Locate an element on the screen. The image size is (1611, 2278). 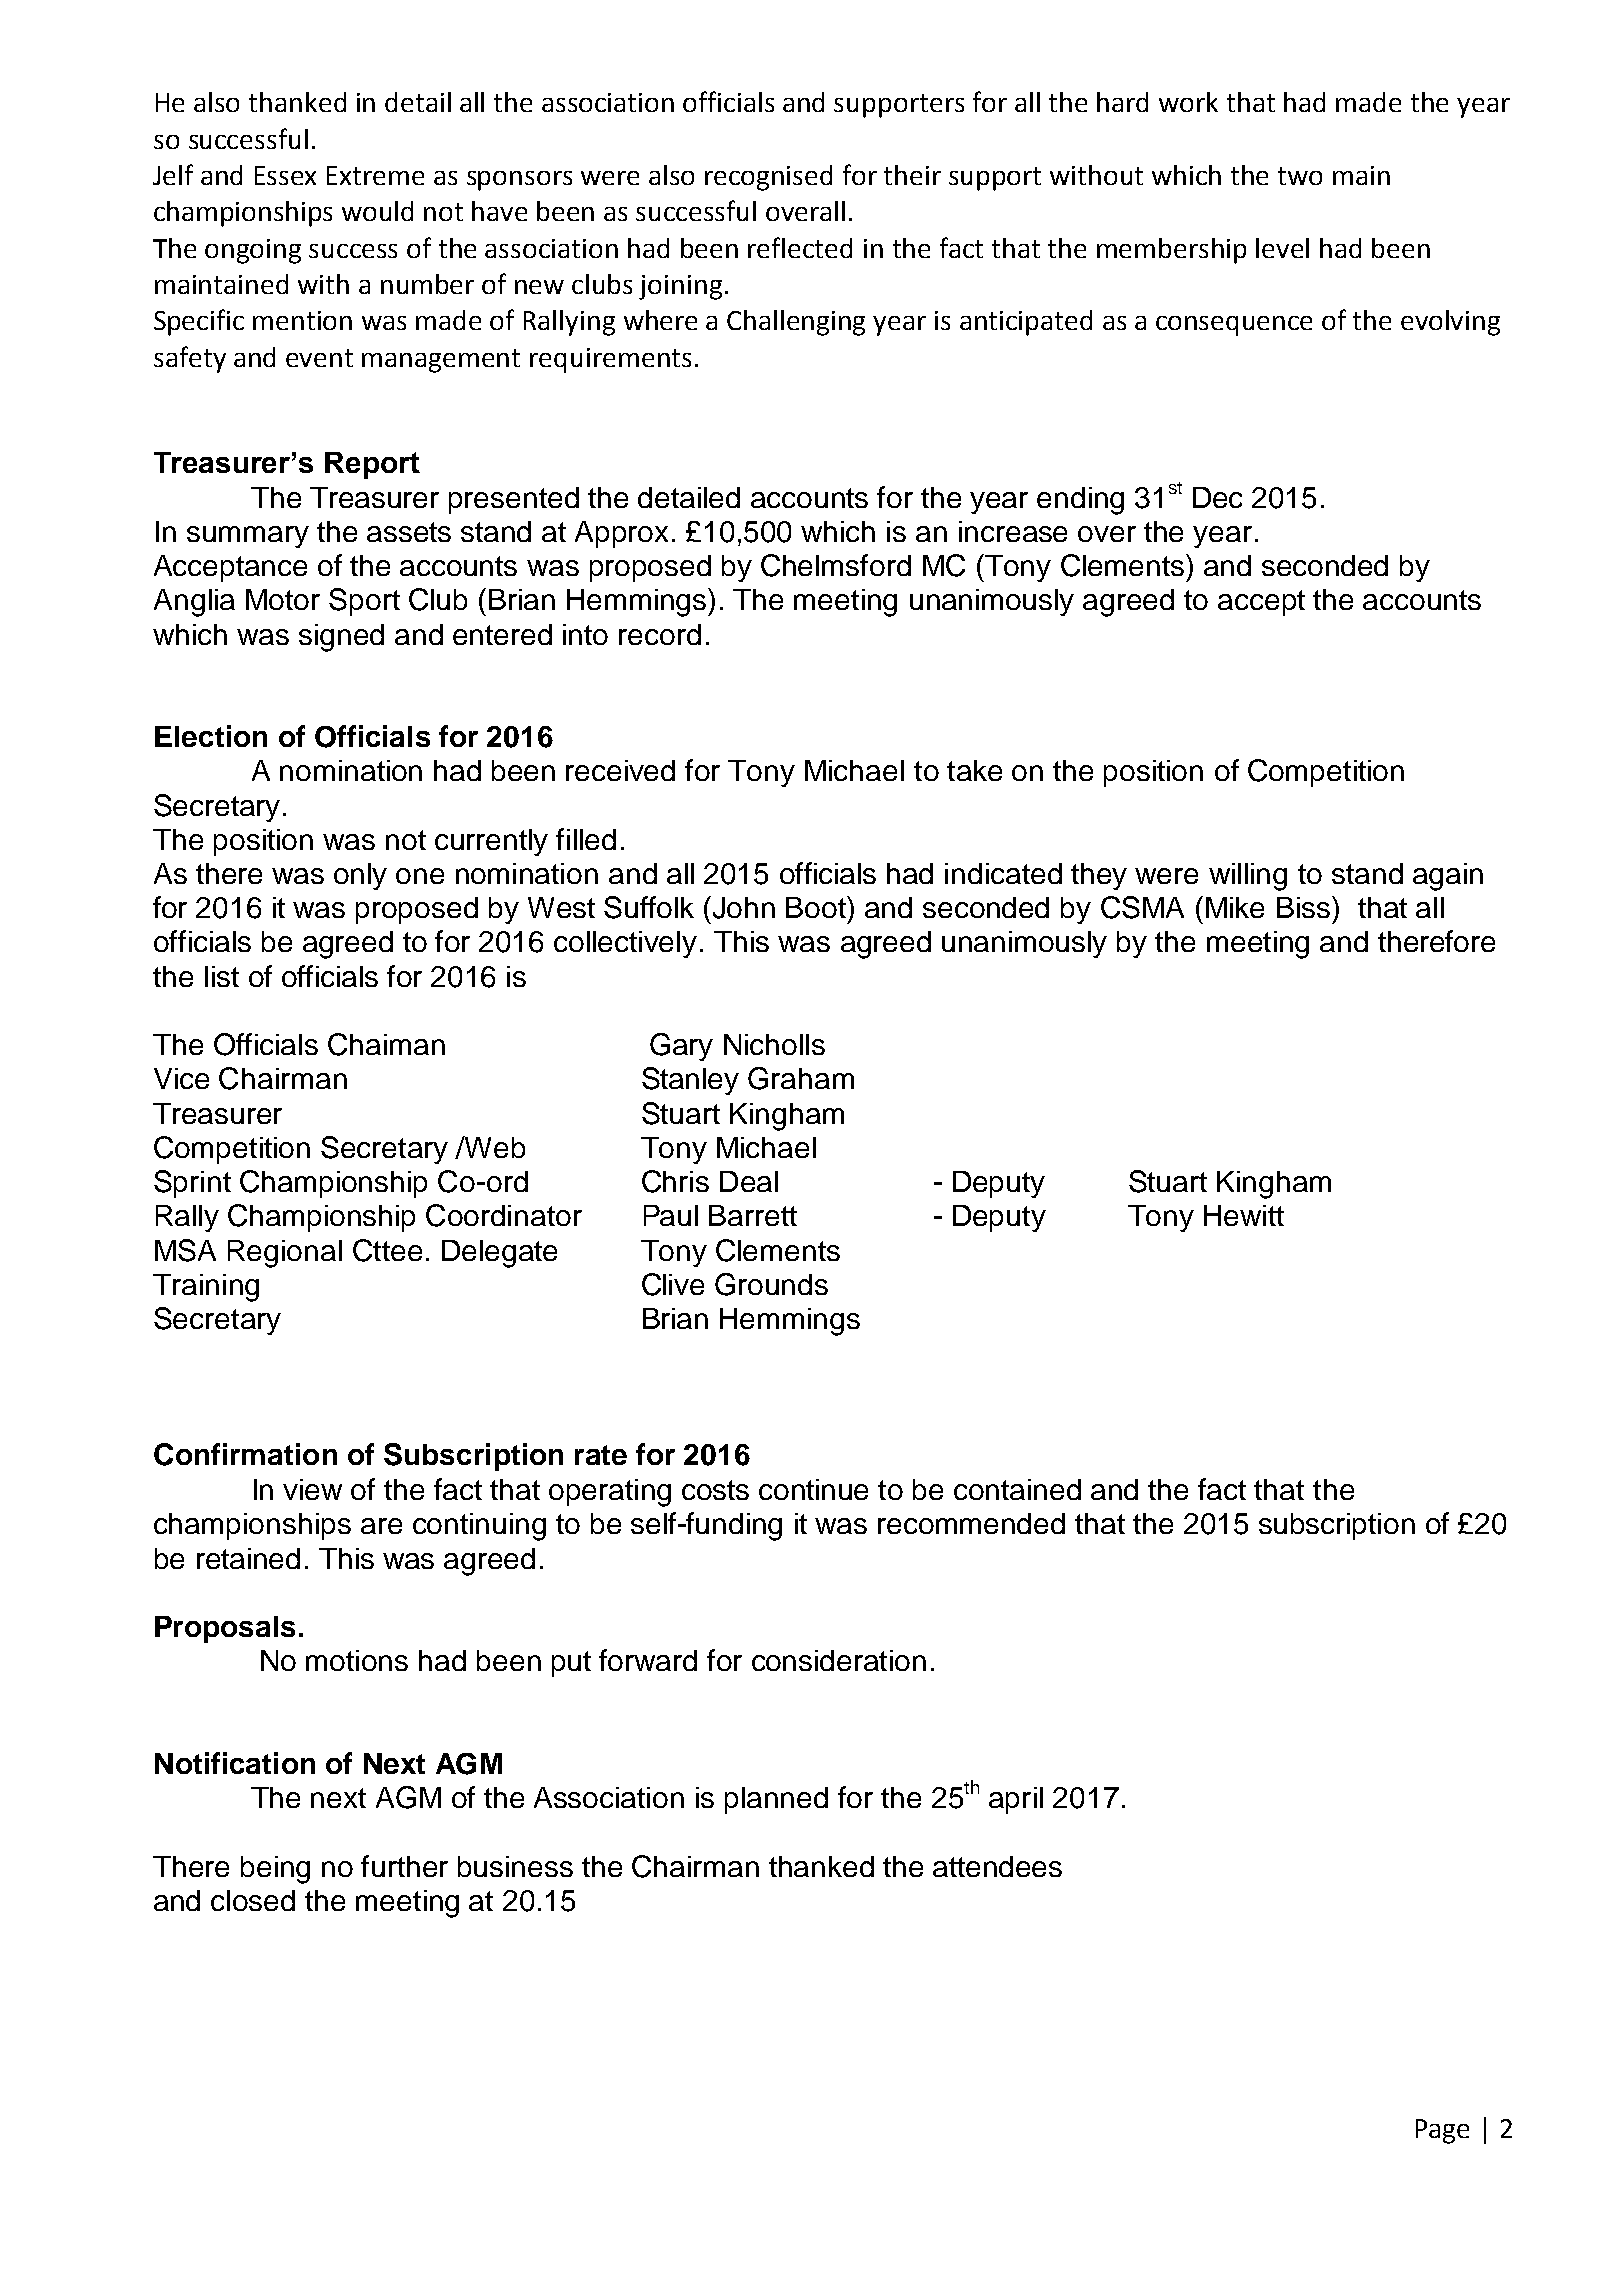
Chelmsford is located at coordinates (836, 565).
